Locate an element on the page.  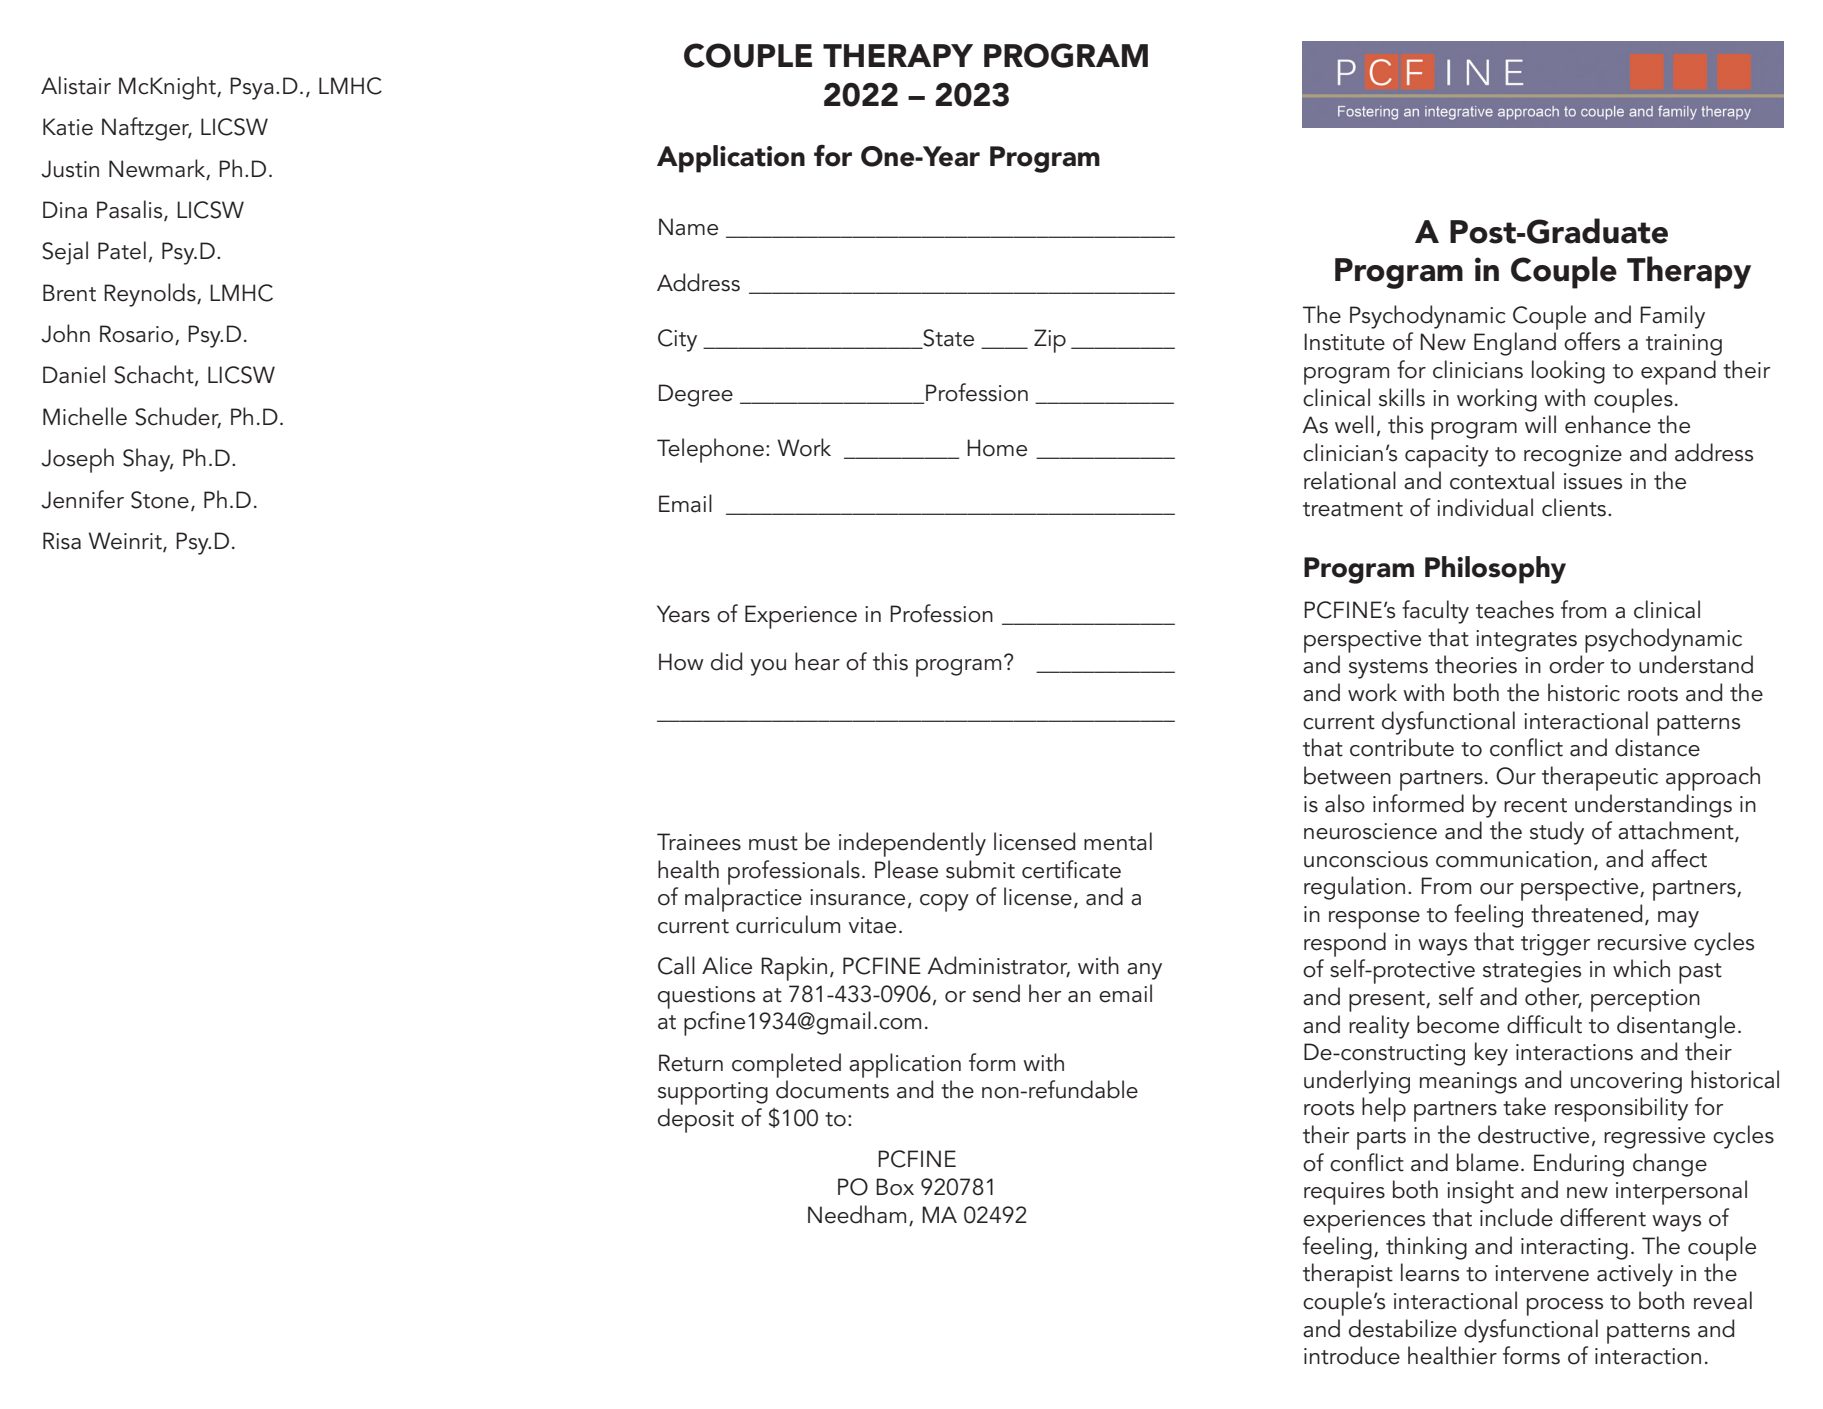
contribute is located at coordinates (1402, 747).
